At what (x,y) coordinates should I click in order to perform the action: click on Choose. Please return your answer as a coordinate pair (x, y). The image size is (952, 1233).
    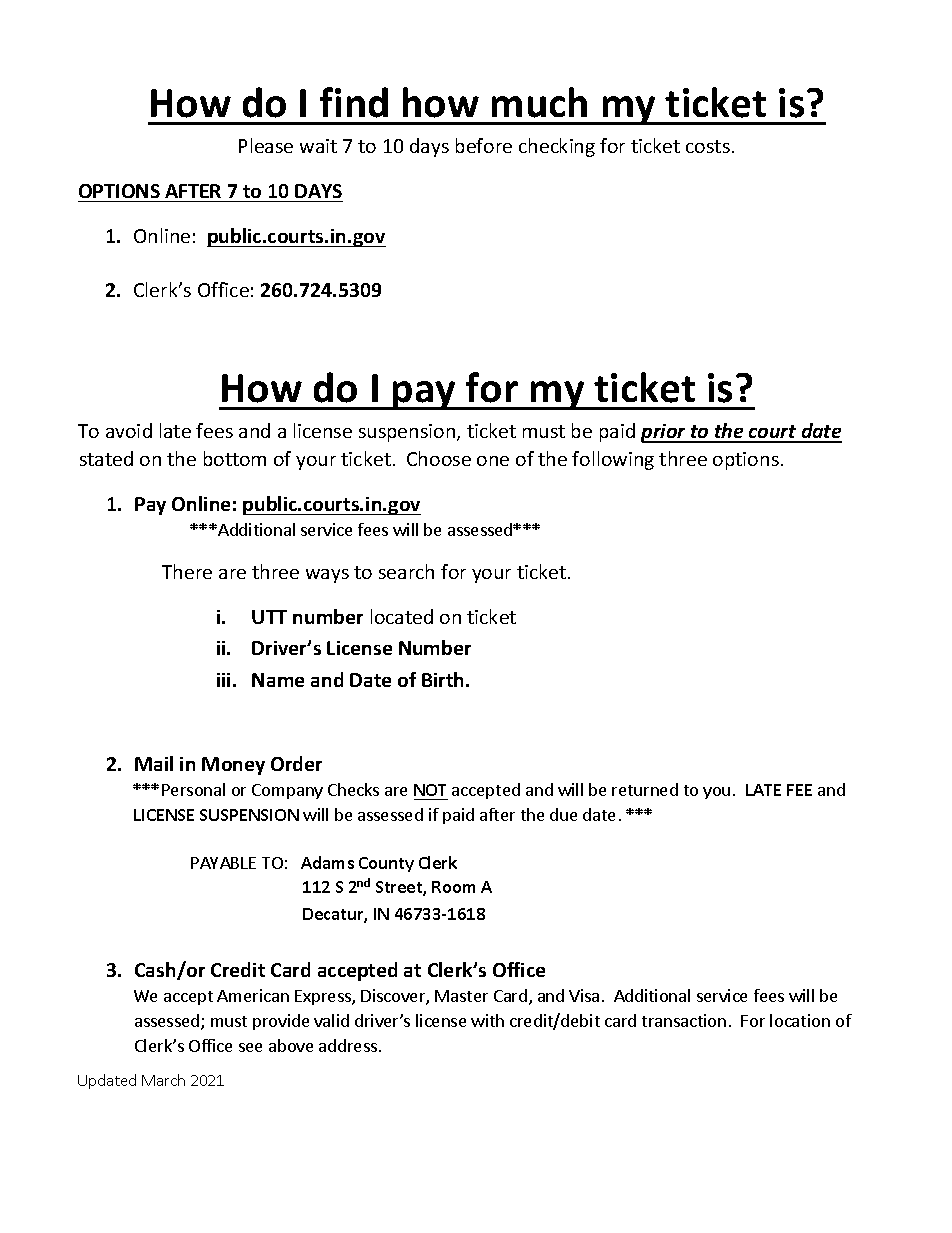
    Looking at the image, I should click on (439, 458).
